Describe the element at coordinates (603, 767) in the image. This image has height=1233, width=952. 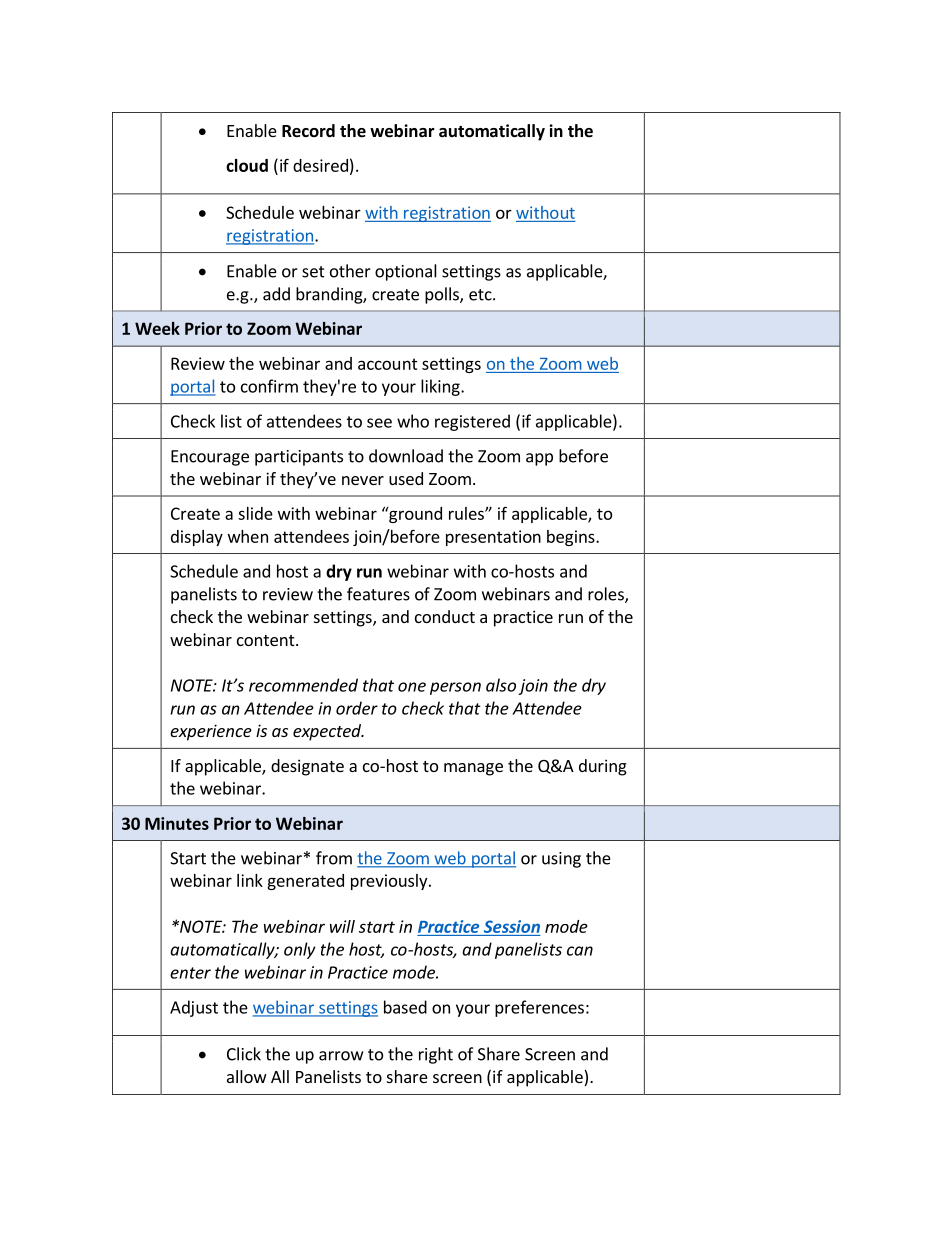
I see `during` at that location.
